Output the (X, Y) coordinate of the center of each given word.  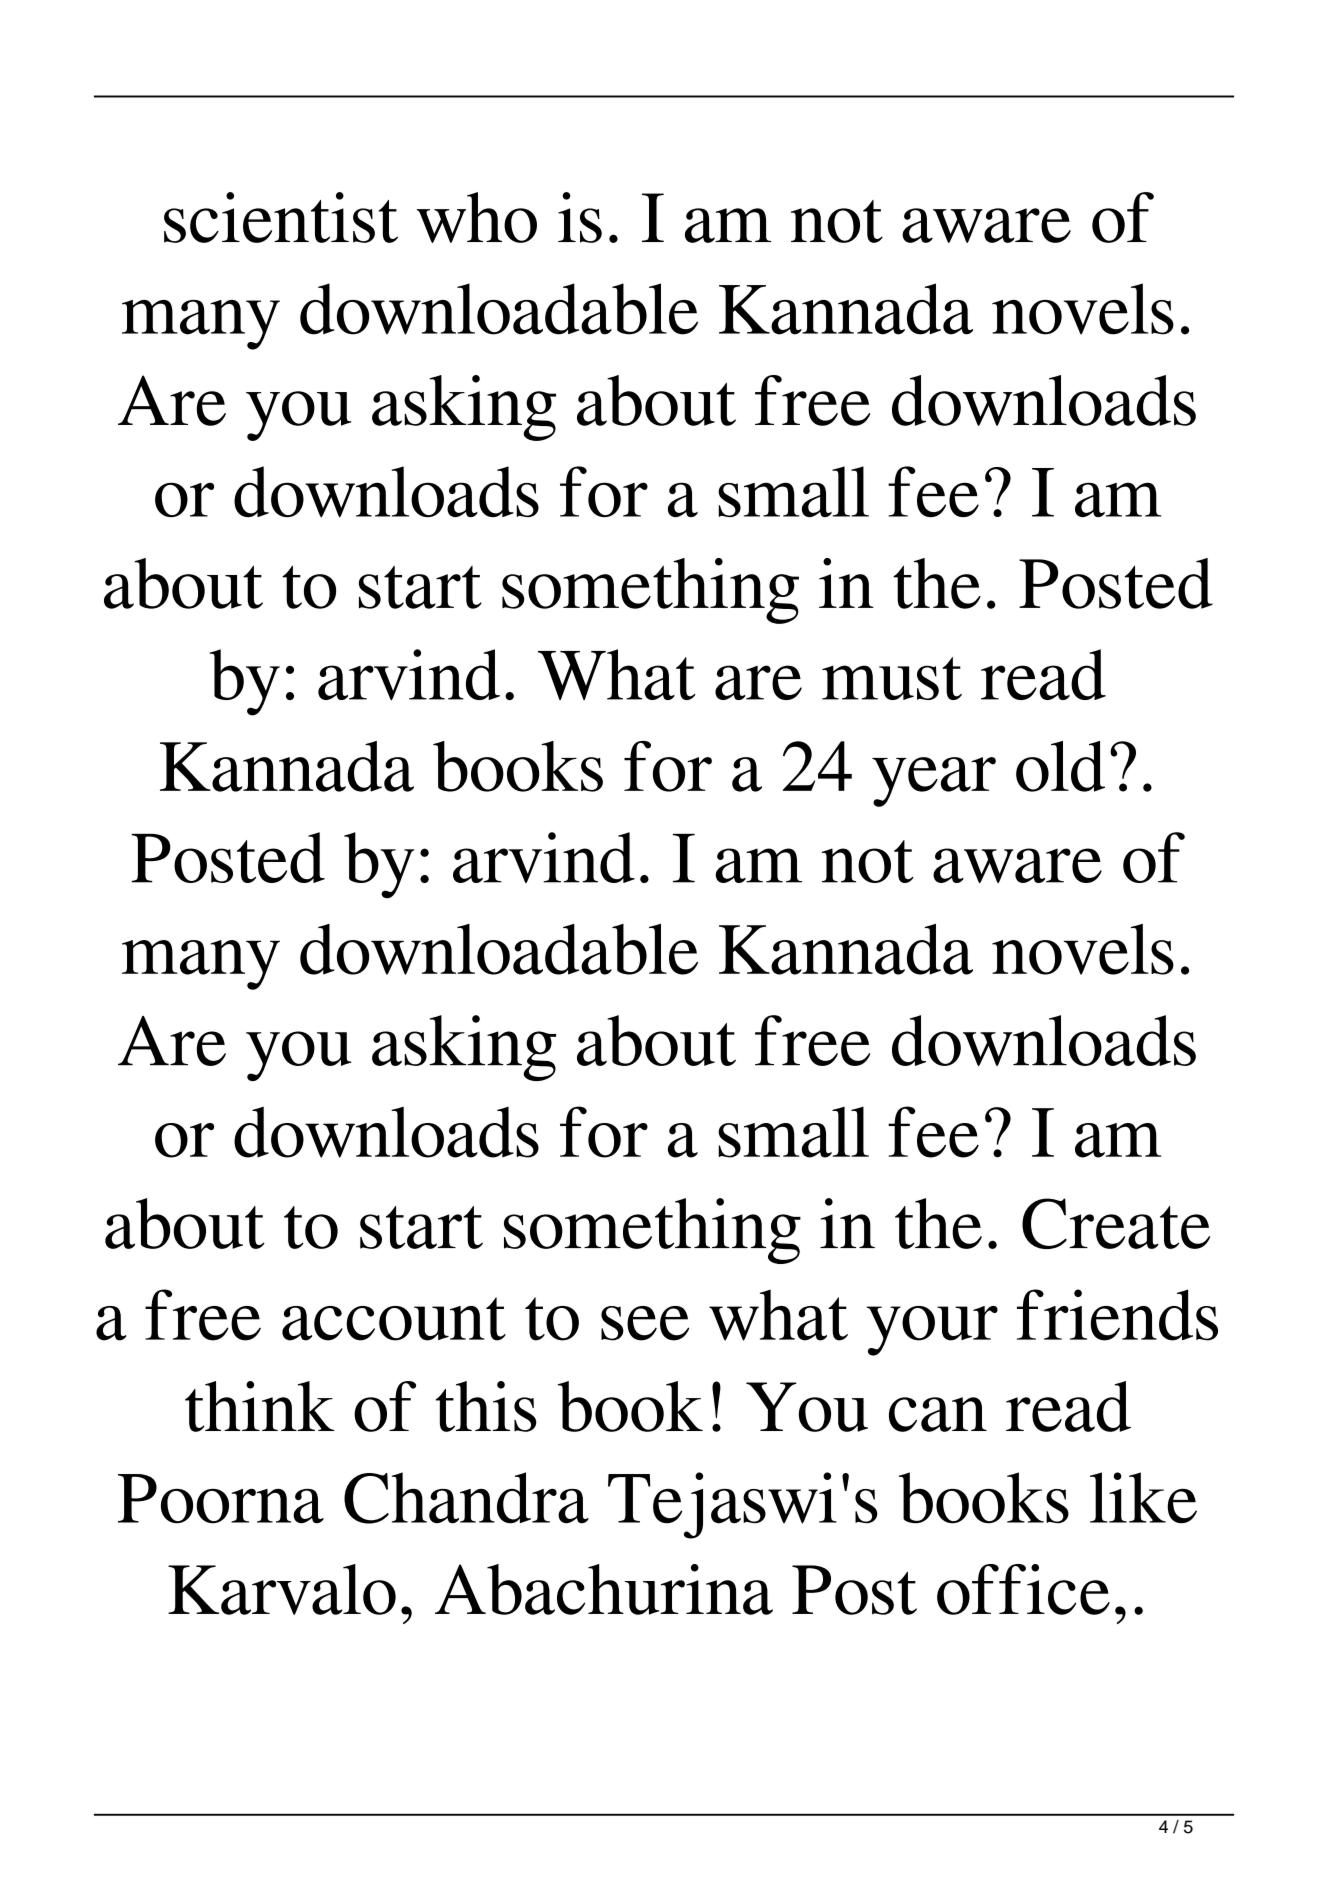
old (1060, 766)
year (934, 782)
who (476, 217)
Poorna (221, 1499)
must (892, 678)
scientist (281, 217)
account (394, 1319)
